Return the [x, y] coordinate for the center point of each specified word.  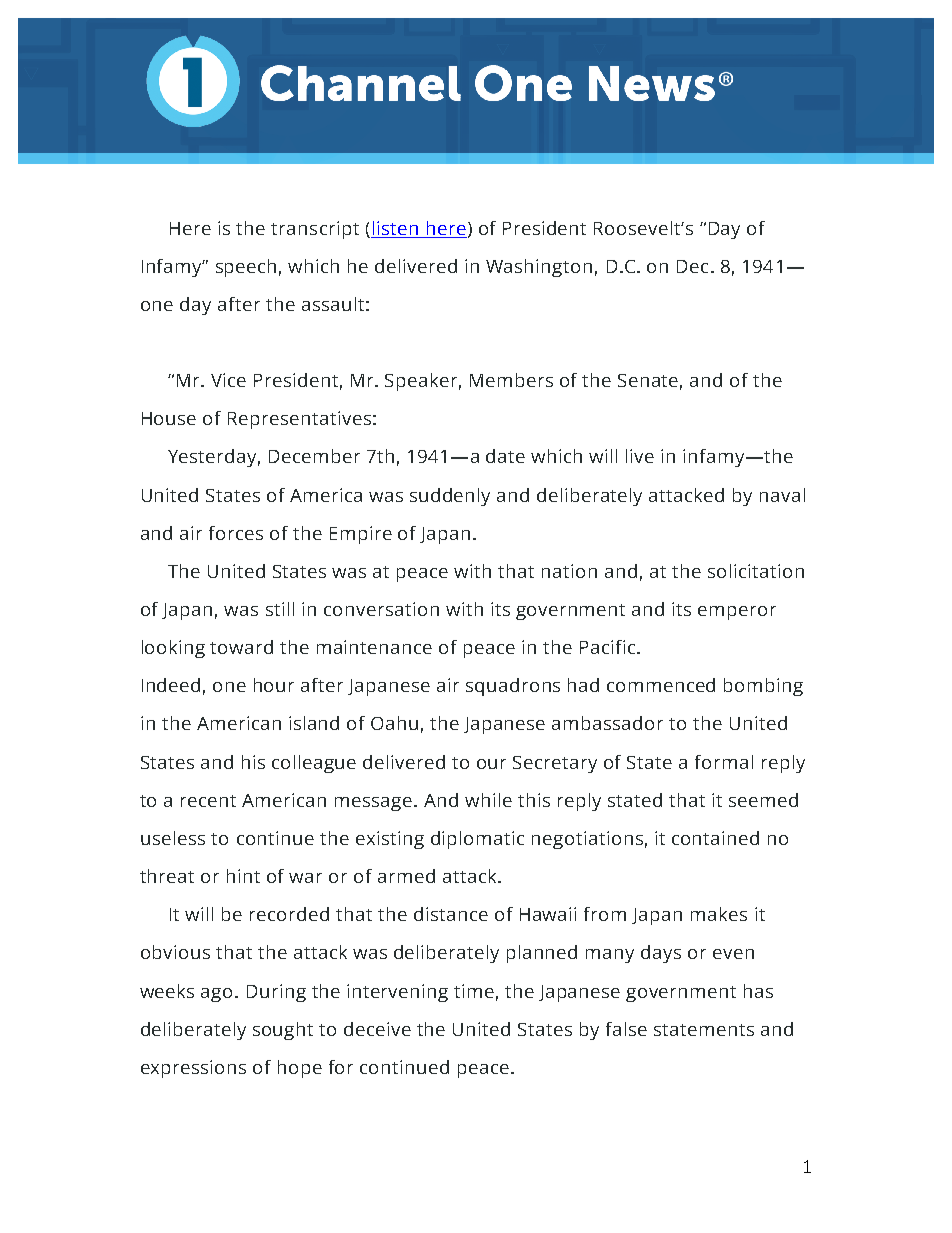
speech [246, 268]
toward [241, 647]
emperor [737, 613]
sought [283, 1031]
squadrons [513, 687]
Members [511, 380]
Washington [539, 268]
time [474, 991]
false [626, 1029]
